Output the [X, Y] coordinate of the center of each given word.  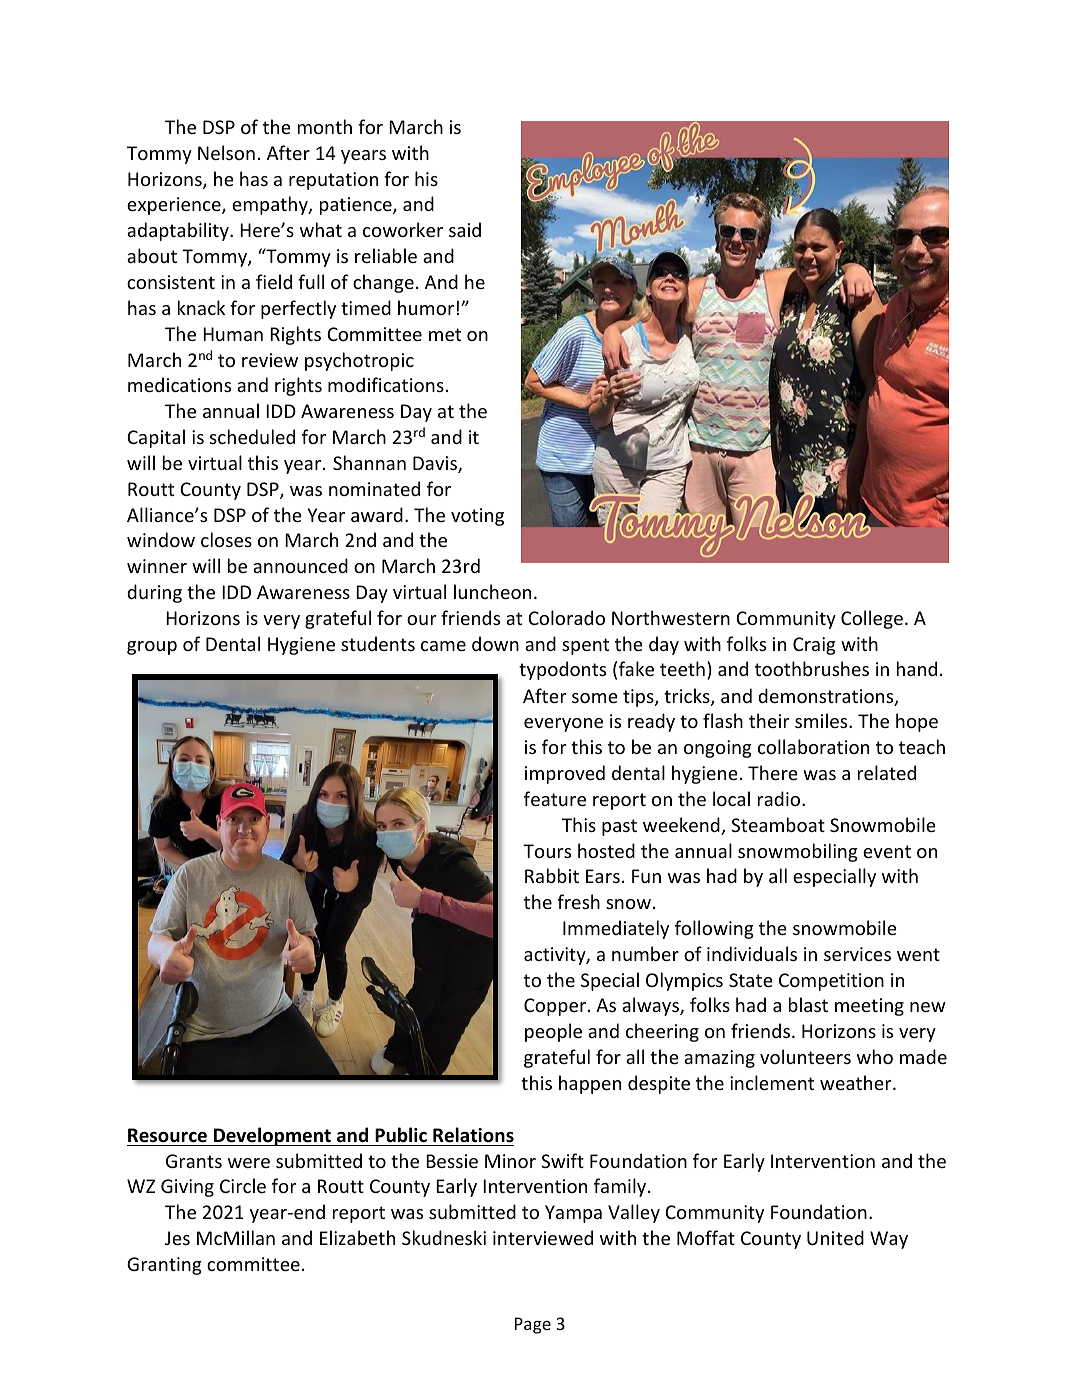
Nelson [226, 152]
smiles [822, 720]
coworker [403, 229]
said [465, 229]
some [595, 698]
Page [533, 1325]
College [872, 619]
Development [272, 1136]
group [152, 648]
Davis [436, 464]
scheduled [252, 436]
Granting [164, 1266]
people [553, 1032]
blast [808, 1004]
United [835, 1237]
